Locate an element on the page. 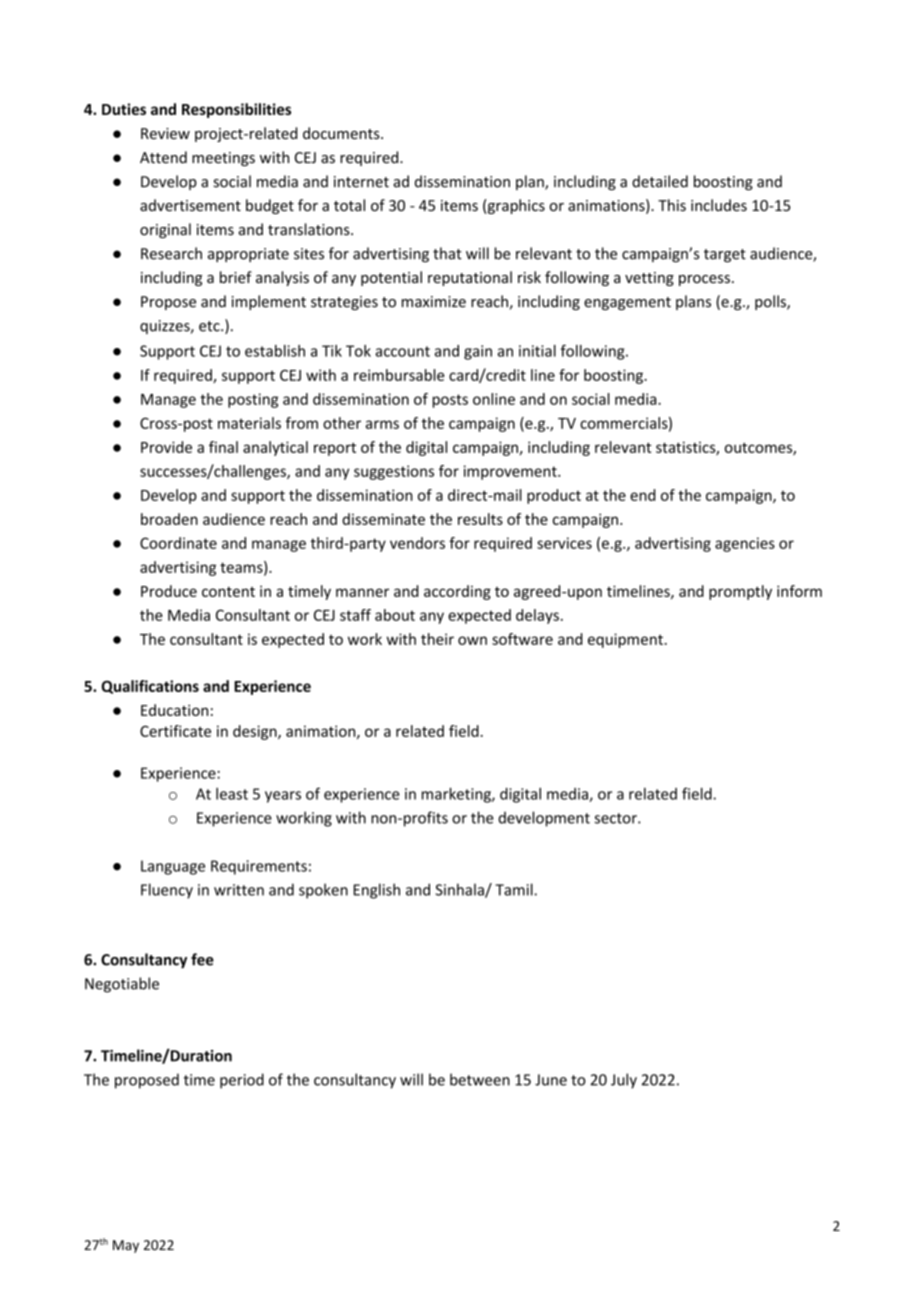 This document has height=1309, width=924. own is located at coordinates (472, 640).
